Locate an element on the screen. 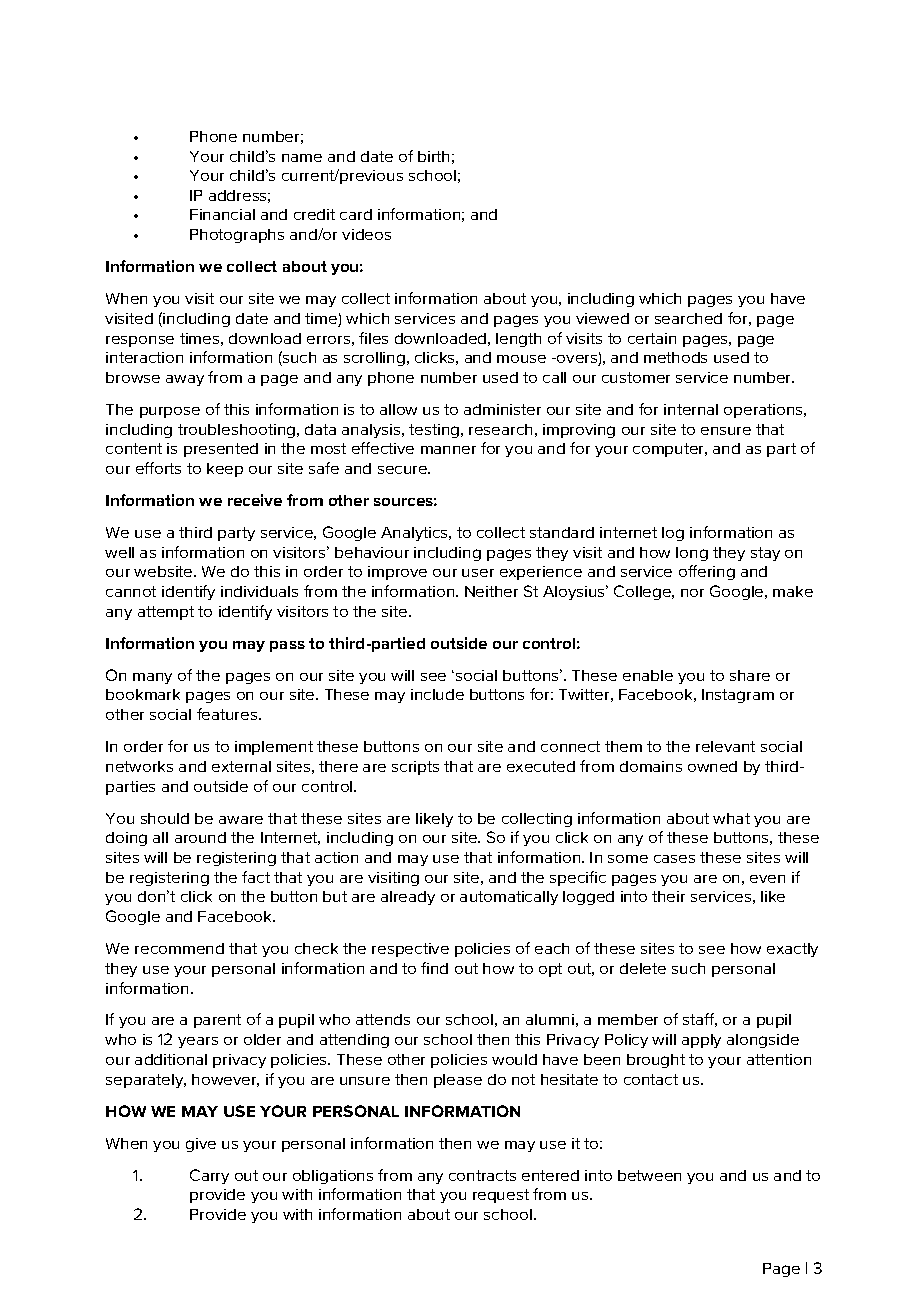  administer is located at coordinates (502, 409).
